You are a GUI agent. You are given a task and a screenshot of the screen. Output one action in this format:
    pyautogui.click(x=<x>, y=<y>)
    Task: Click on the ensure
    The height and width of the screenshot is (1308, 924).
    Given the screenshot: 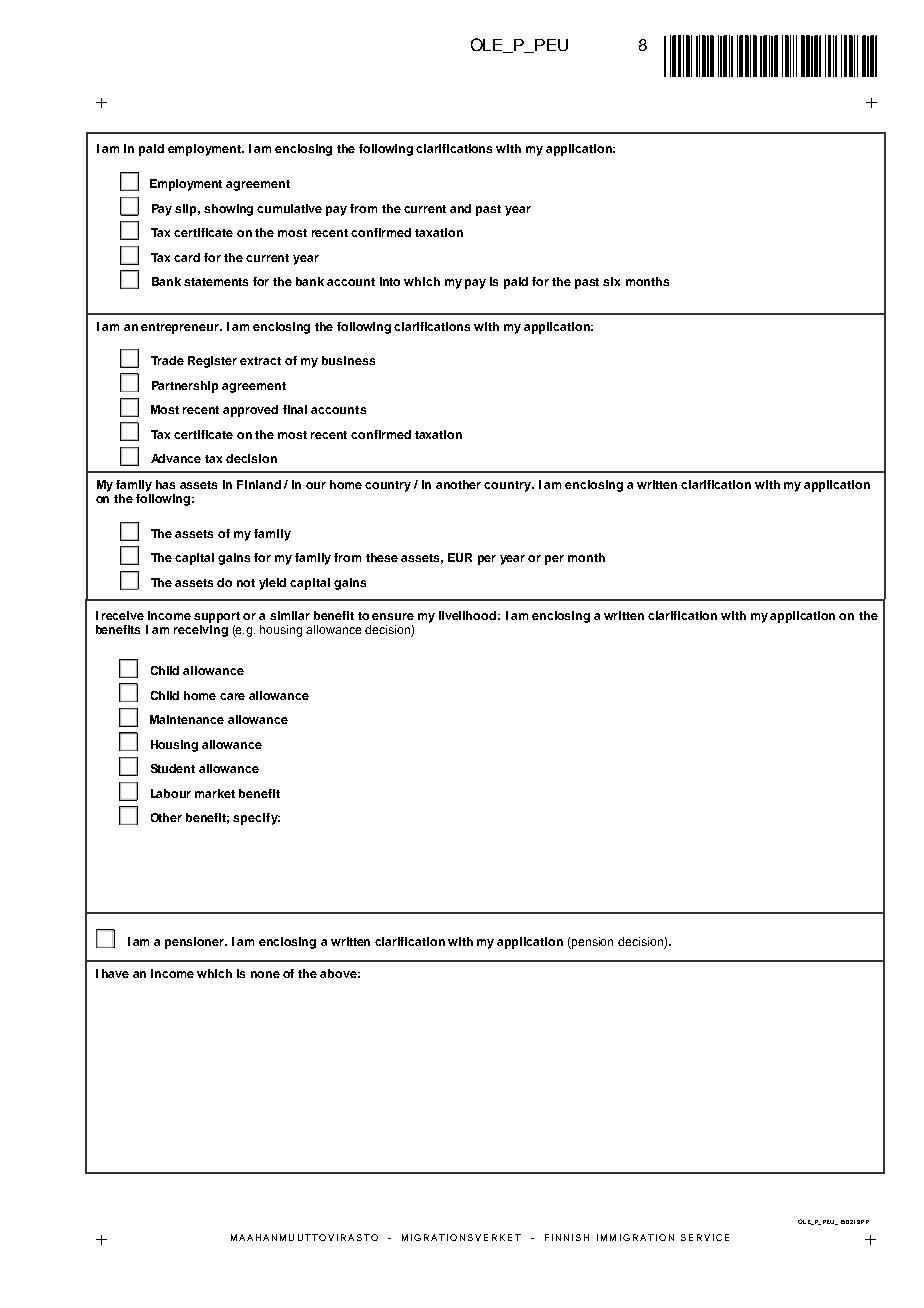 What is the action you would take?
    pyautogui.click(x=393, y=616)
